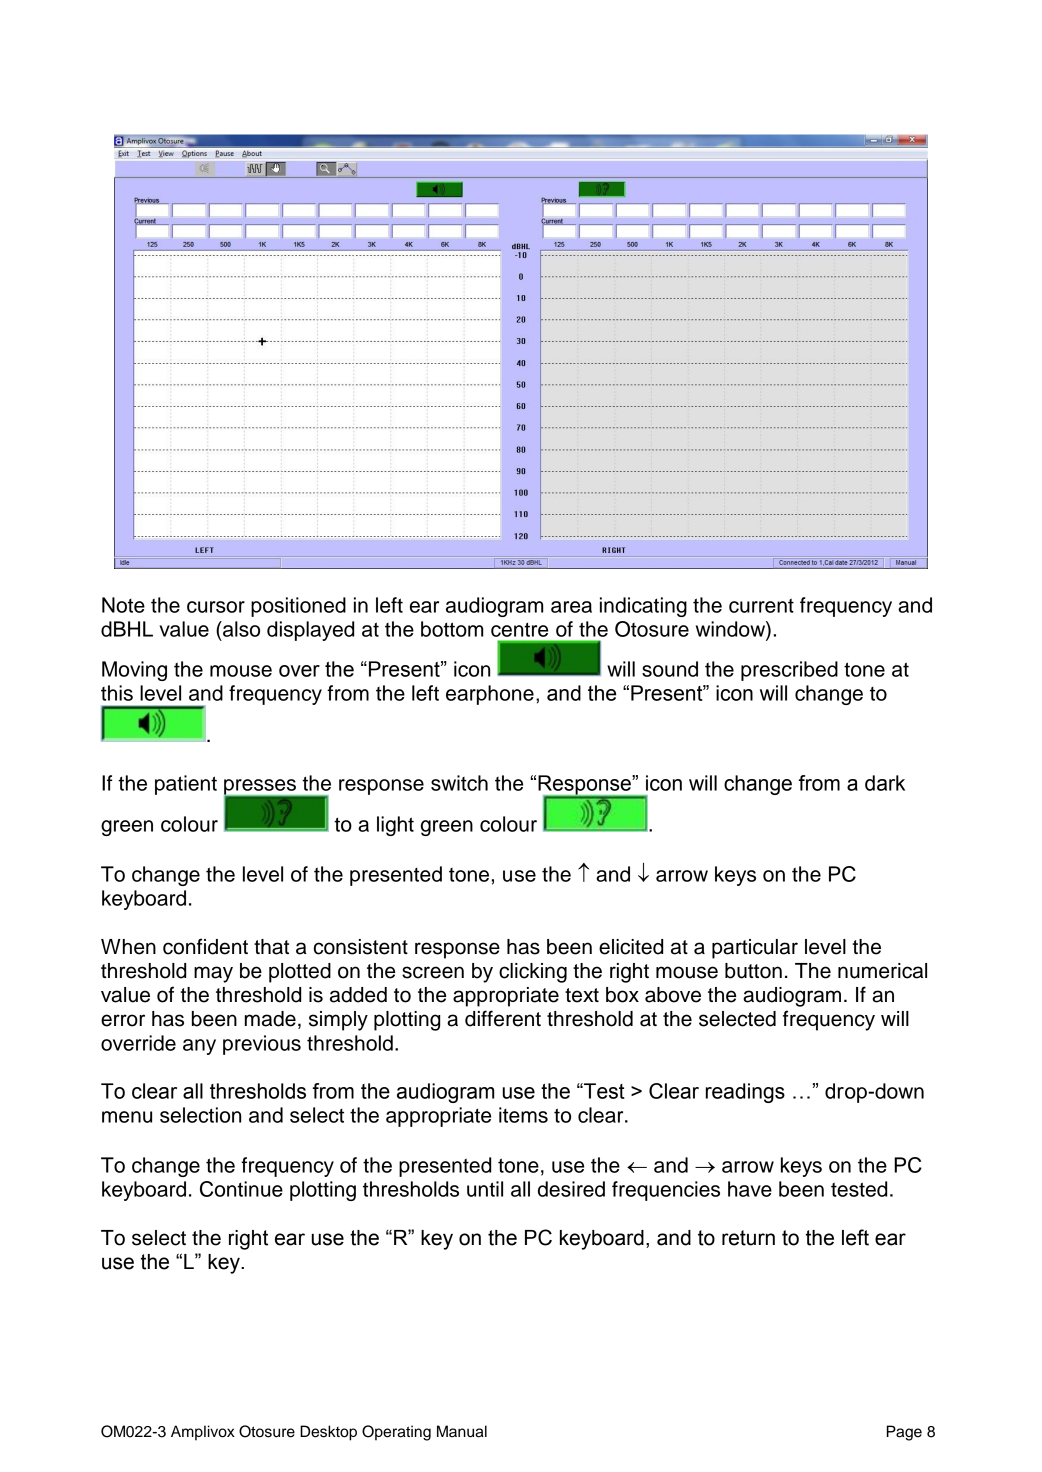 The width and height of the document is (1042, 1472). I want to click on confident, so click(205, 946).
